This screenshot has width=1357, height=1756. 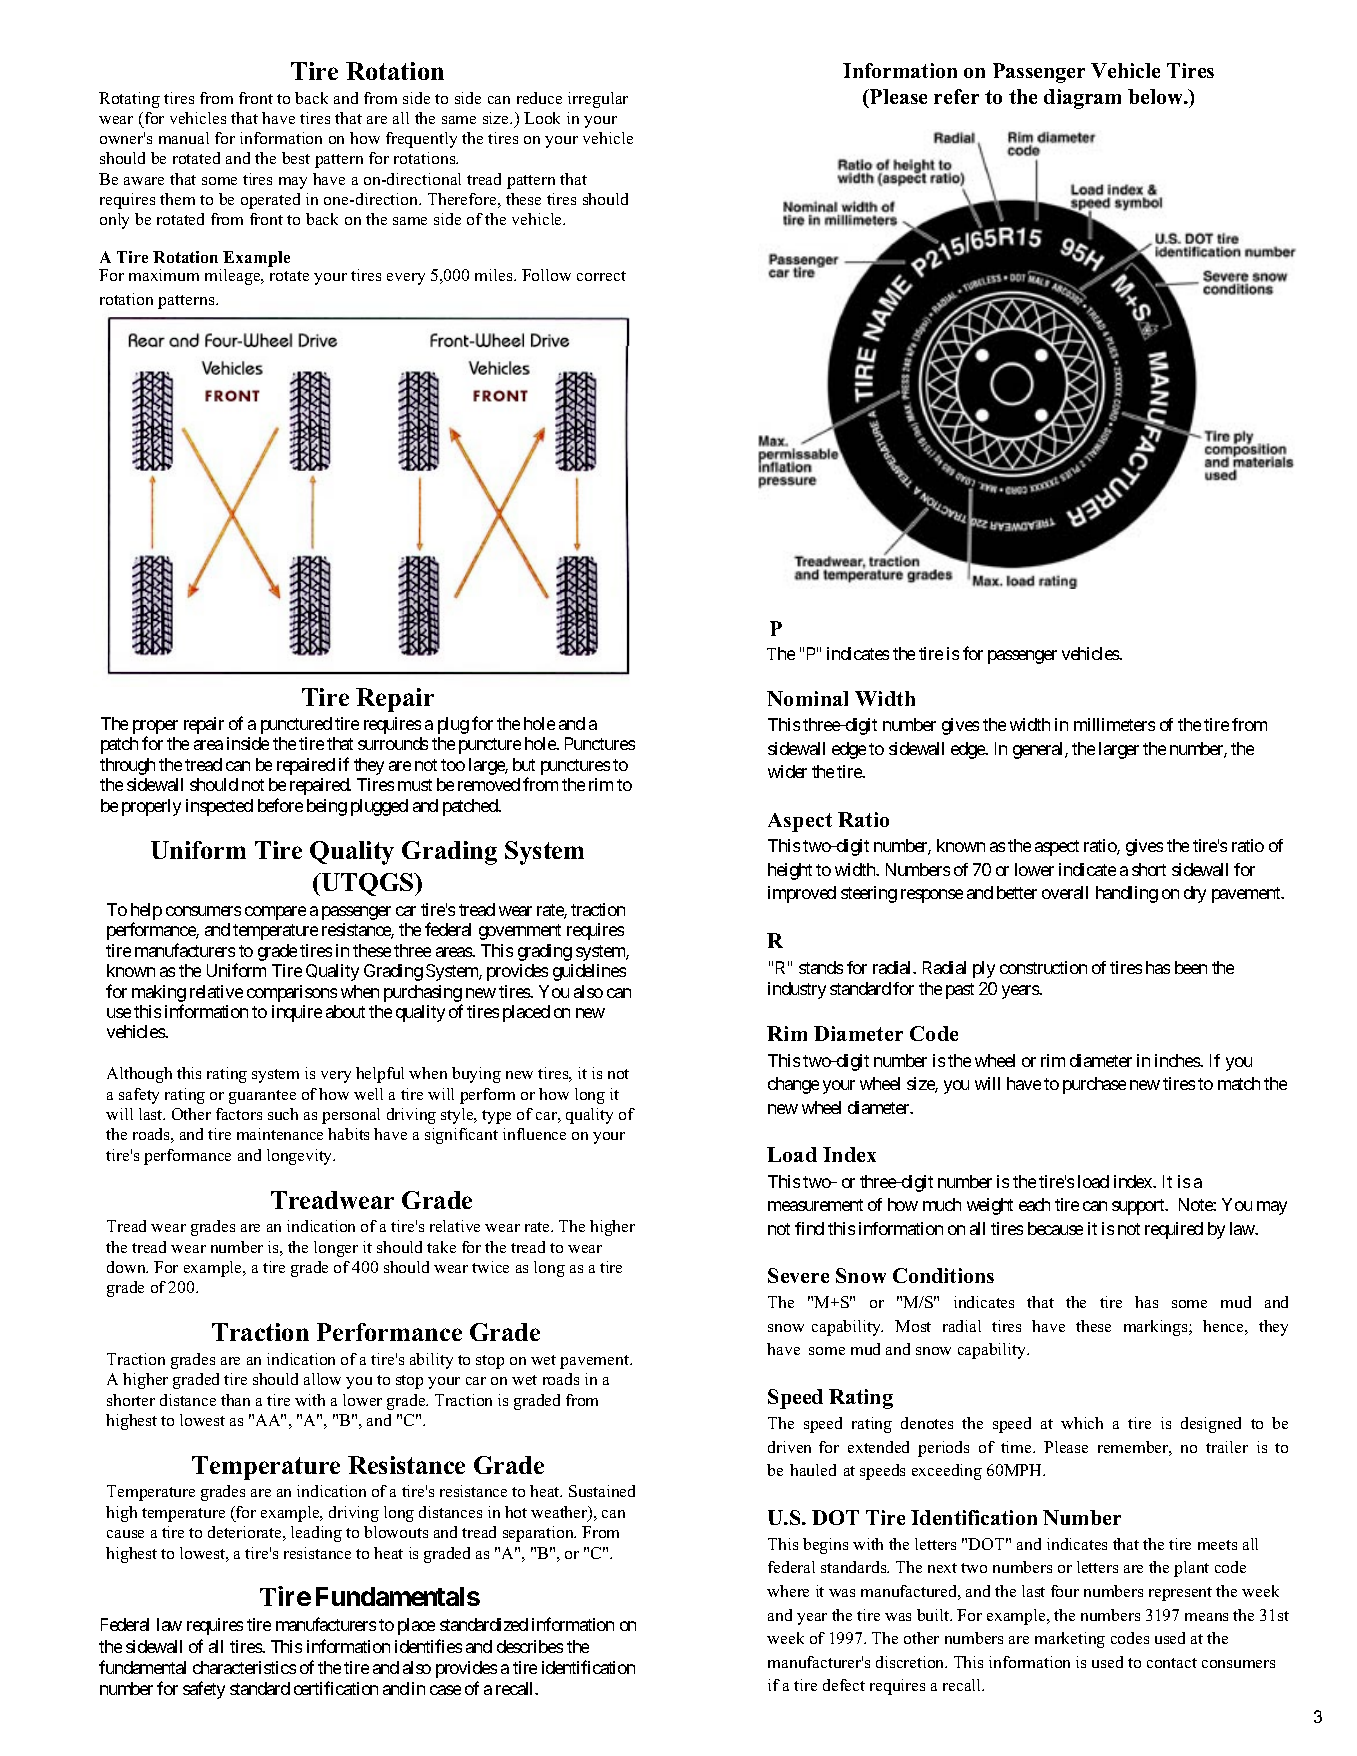 What do you see at coordinates (793, 1085) in the screenshot?
I see `change` at bounding box center [793, 1085].
